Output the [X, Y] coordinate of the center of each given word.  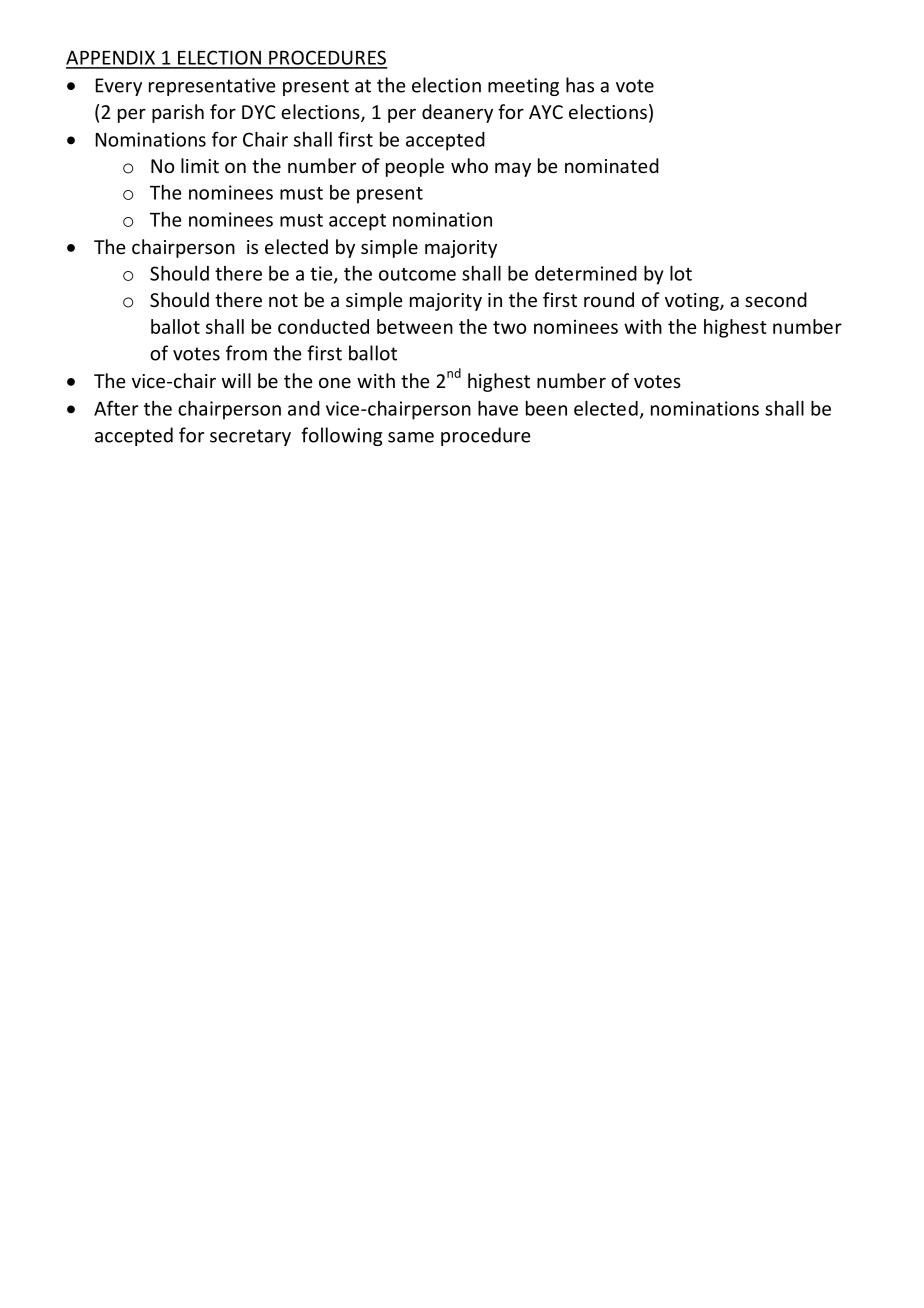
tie [322, 274]
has [580, 85]
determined [586, 273]
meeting [523, 87]
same [411, 437]
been [546, 408]
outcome [417, 274]
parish [178, 113]
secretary [250, 437]
